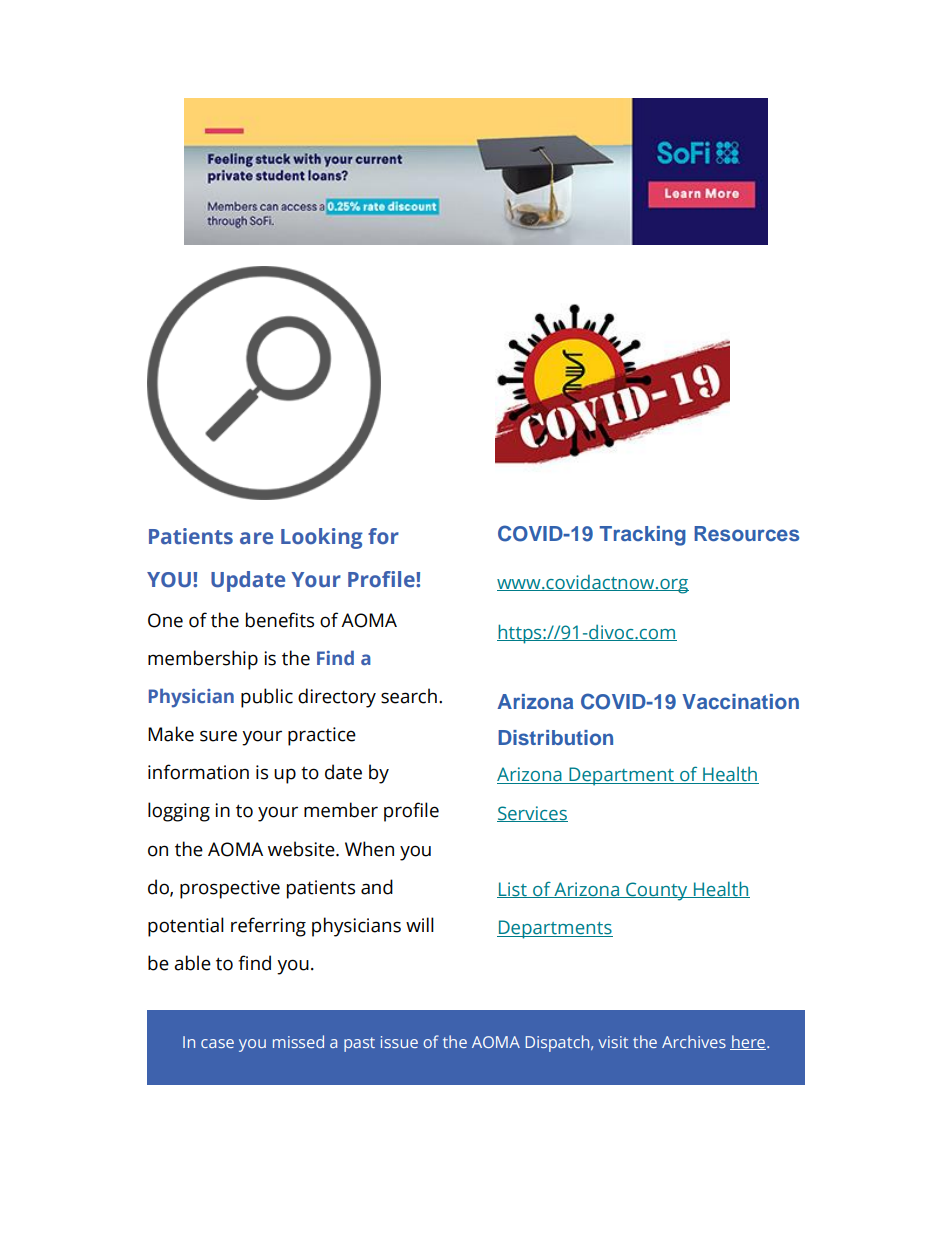  Describe the element at coordinates (555, 737) in the image. I see `Distribution` at that location.
